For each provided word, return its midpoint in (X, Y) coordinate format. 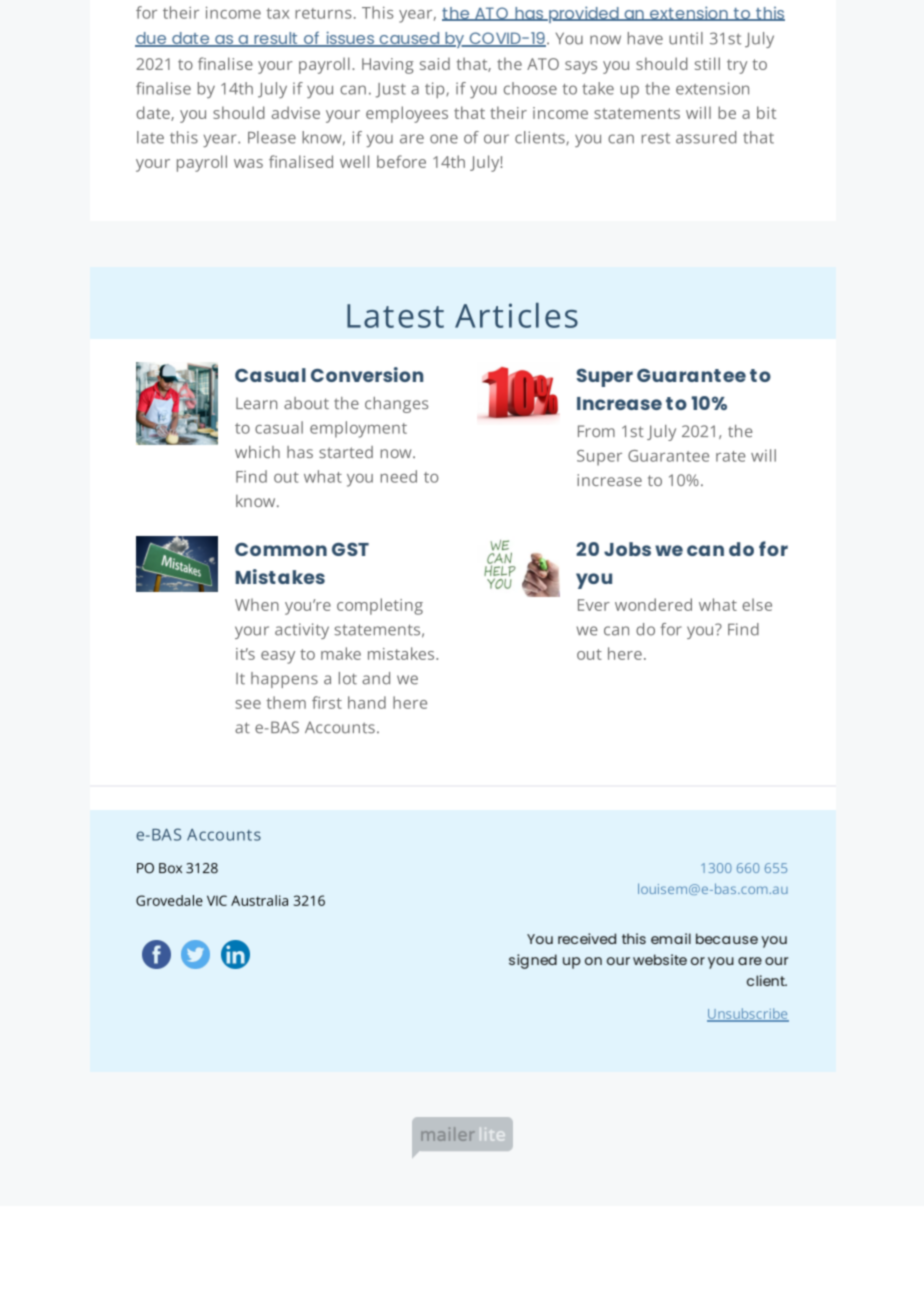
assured (706, 137)
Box (170, 868)
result (276, 39)
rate (730, 456)
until (686, 38)
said (435, 64)
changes (396, 405)
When (257, 604)
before (401, 161)
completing (380, 606)
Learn (256, 403)
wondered (653, 604)
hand (367, 702)
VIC (217, 900)
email (671, 938)
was (248, 163)
